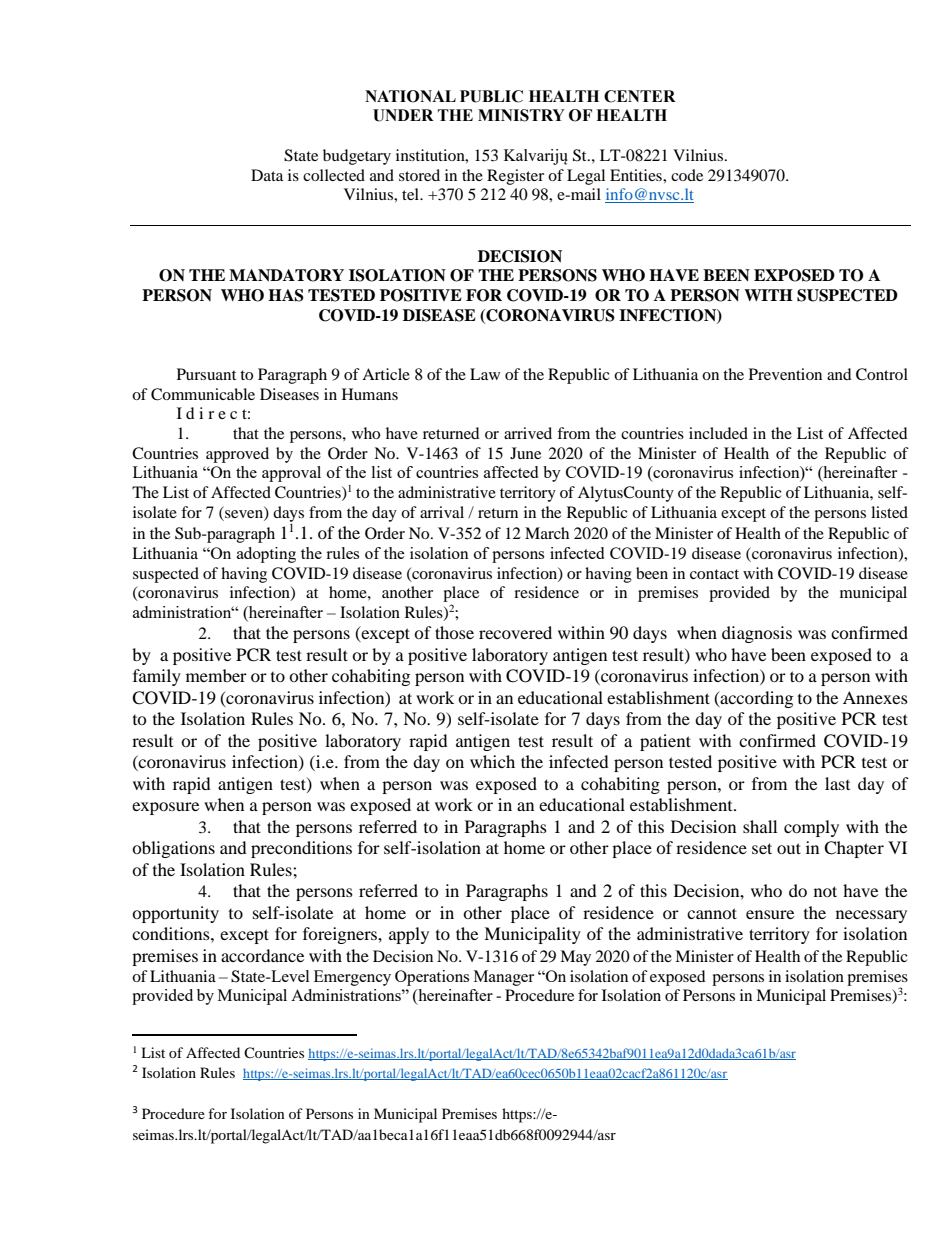 The width and height of the image is (952, 1233). I want to click on accordance, so click(262, 955).
